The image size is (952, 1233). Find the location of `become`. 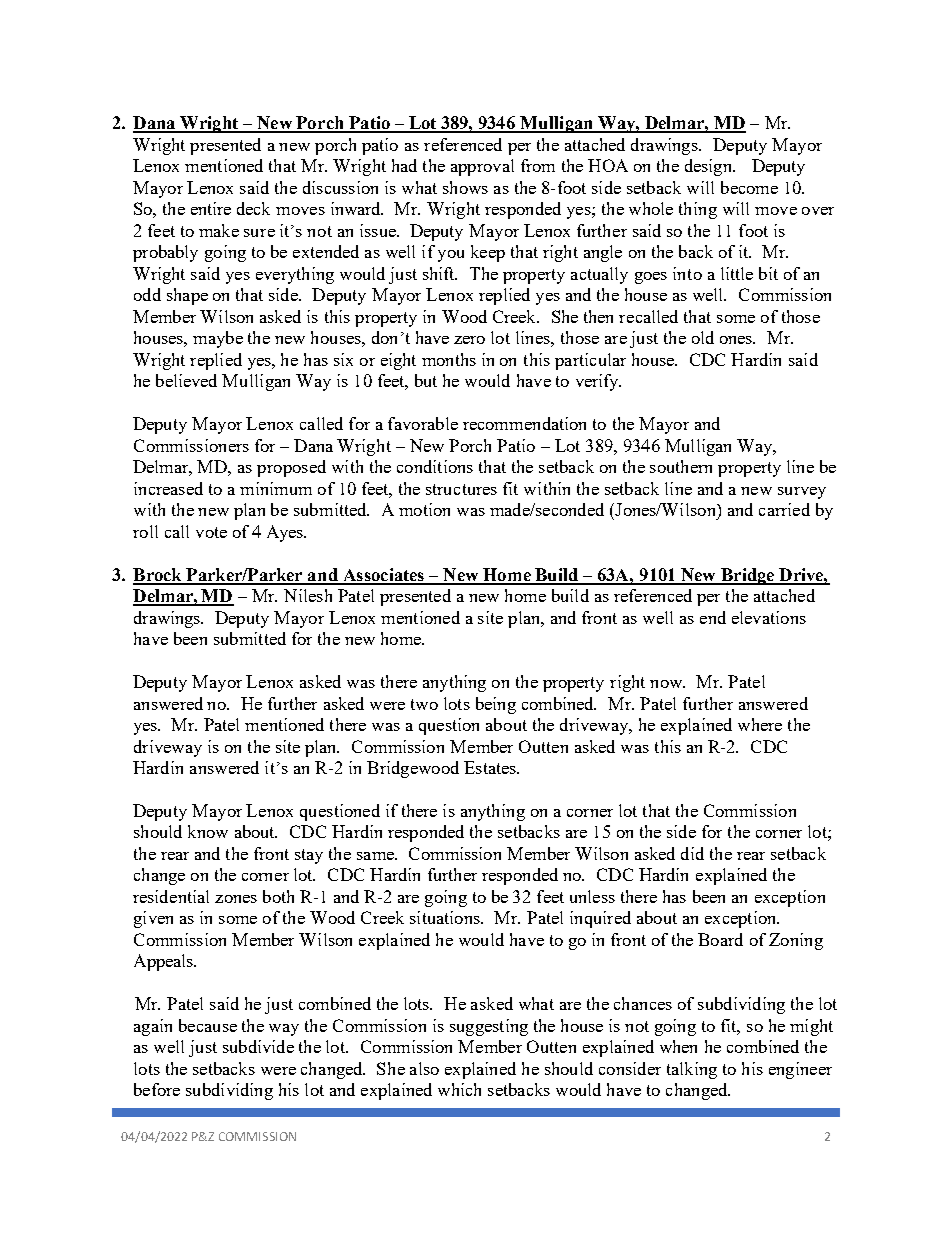

become is located at coordinates (749, 187).
